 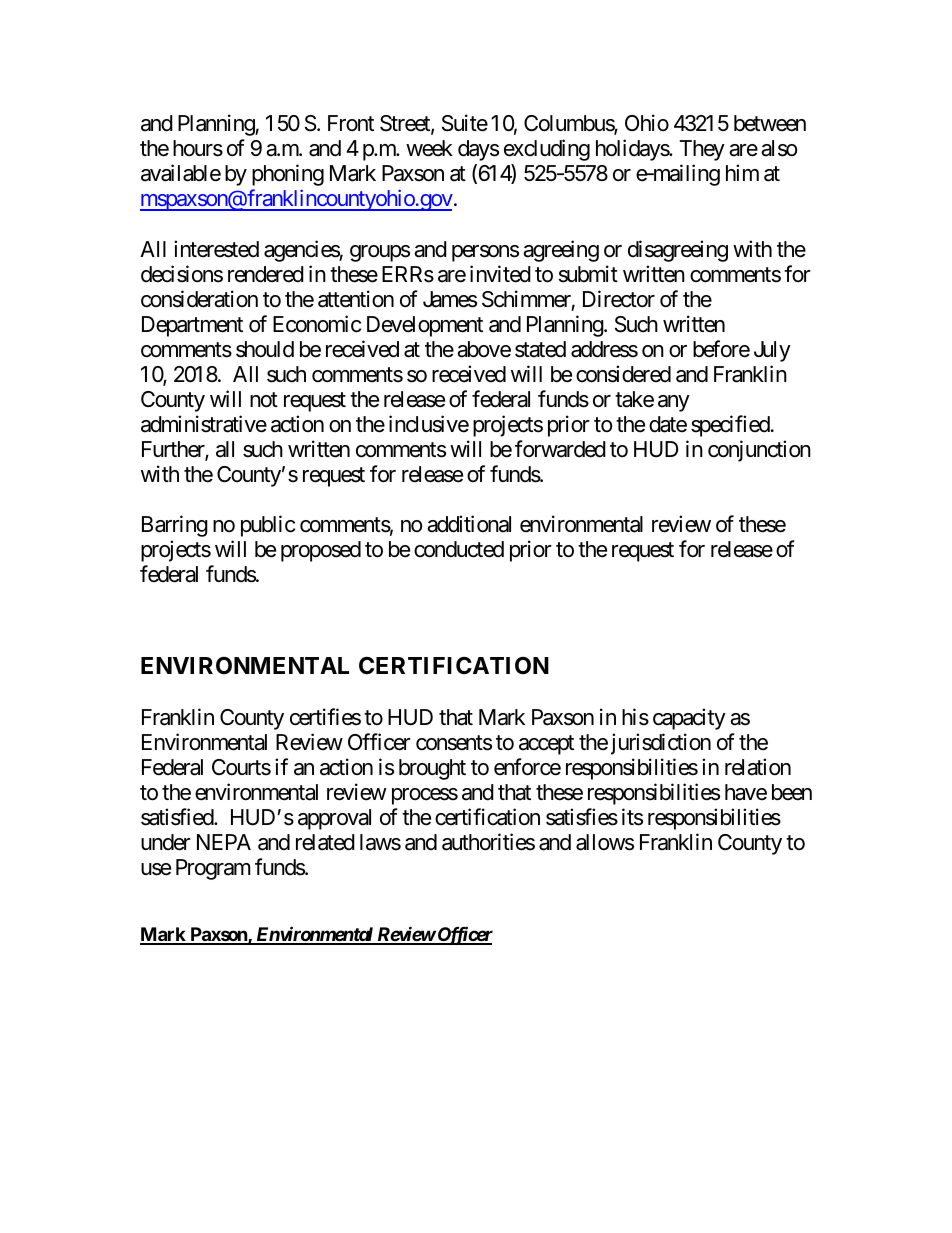 I want to click on phoning, so click(x=288, y=175).
